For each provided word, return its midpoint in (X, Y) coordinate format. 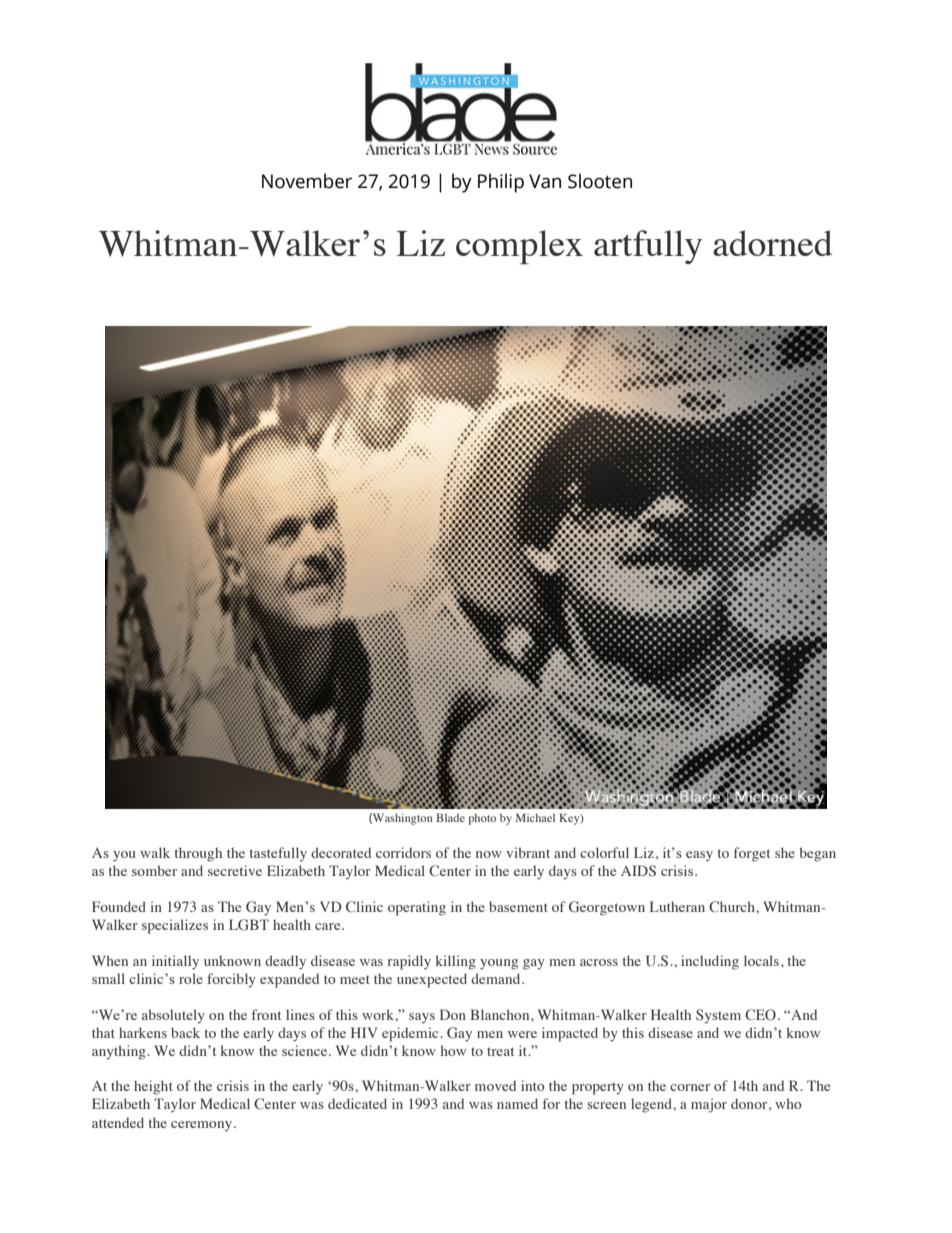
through (198, 854)
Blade (450, 817)
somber (154, 870)
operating (417, 908)
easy (699, 856)
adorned (772, 243)
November (307, 181)
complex (519, 247)
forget (752, 854)
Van (545, 181)
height (153, 1087)
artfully (648, 247)
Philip (501, 183)
